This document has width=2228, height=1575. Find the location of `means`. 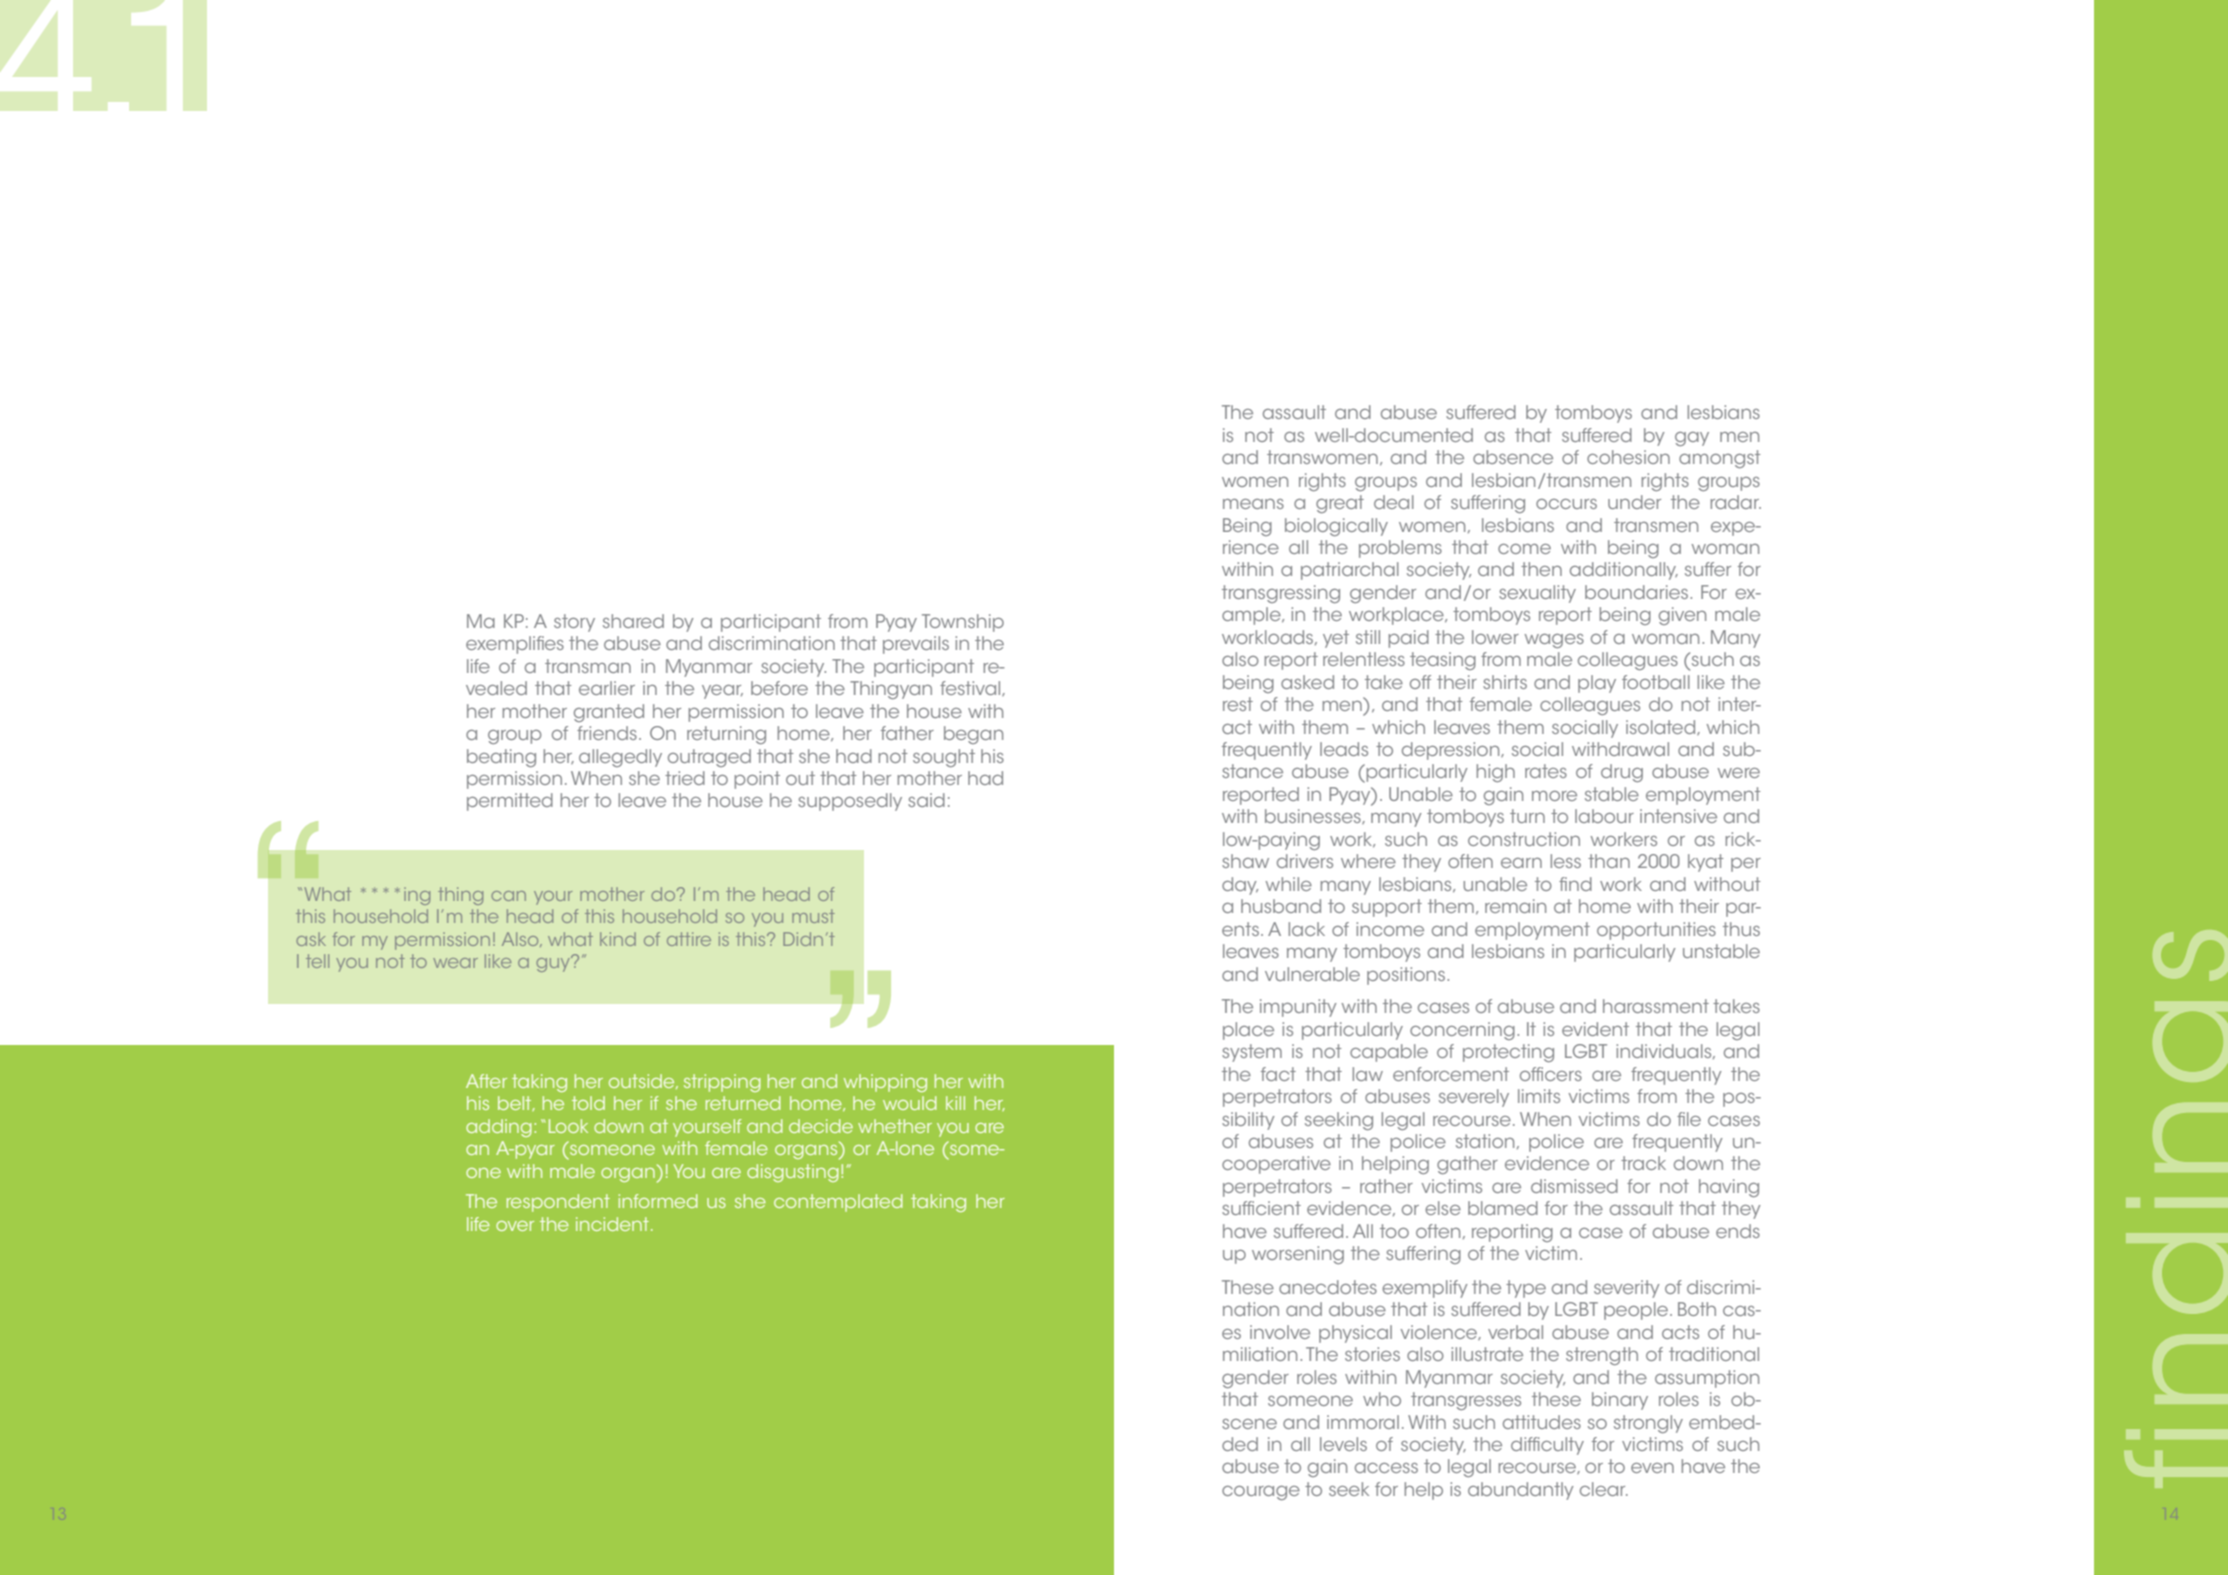

means is located at coordinates (1253, 504).
